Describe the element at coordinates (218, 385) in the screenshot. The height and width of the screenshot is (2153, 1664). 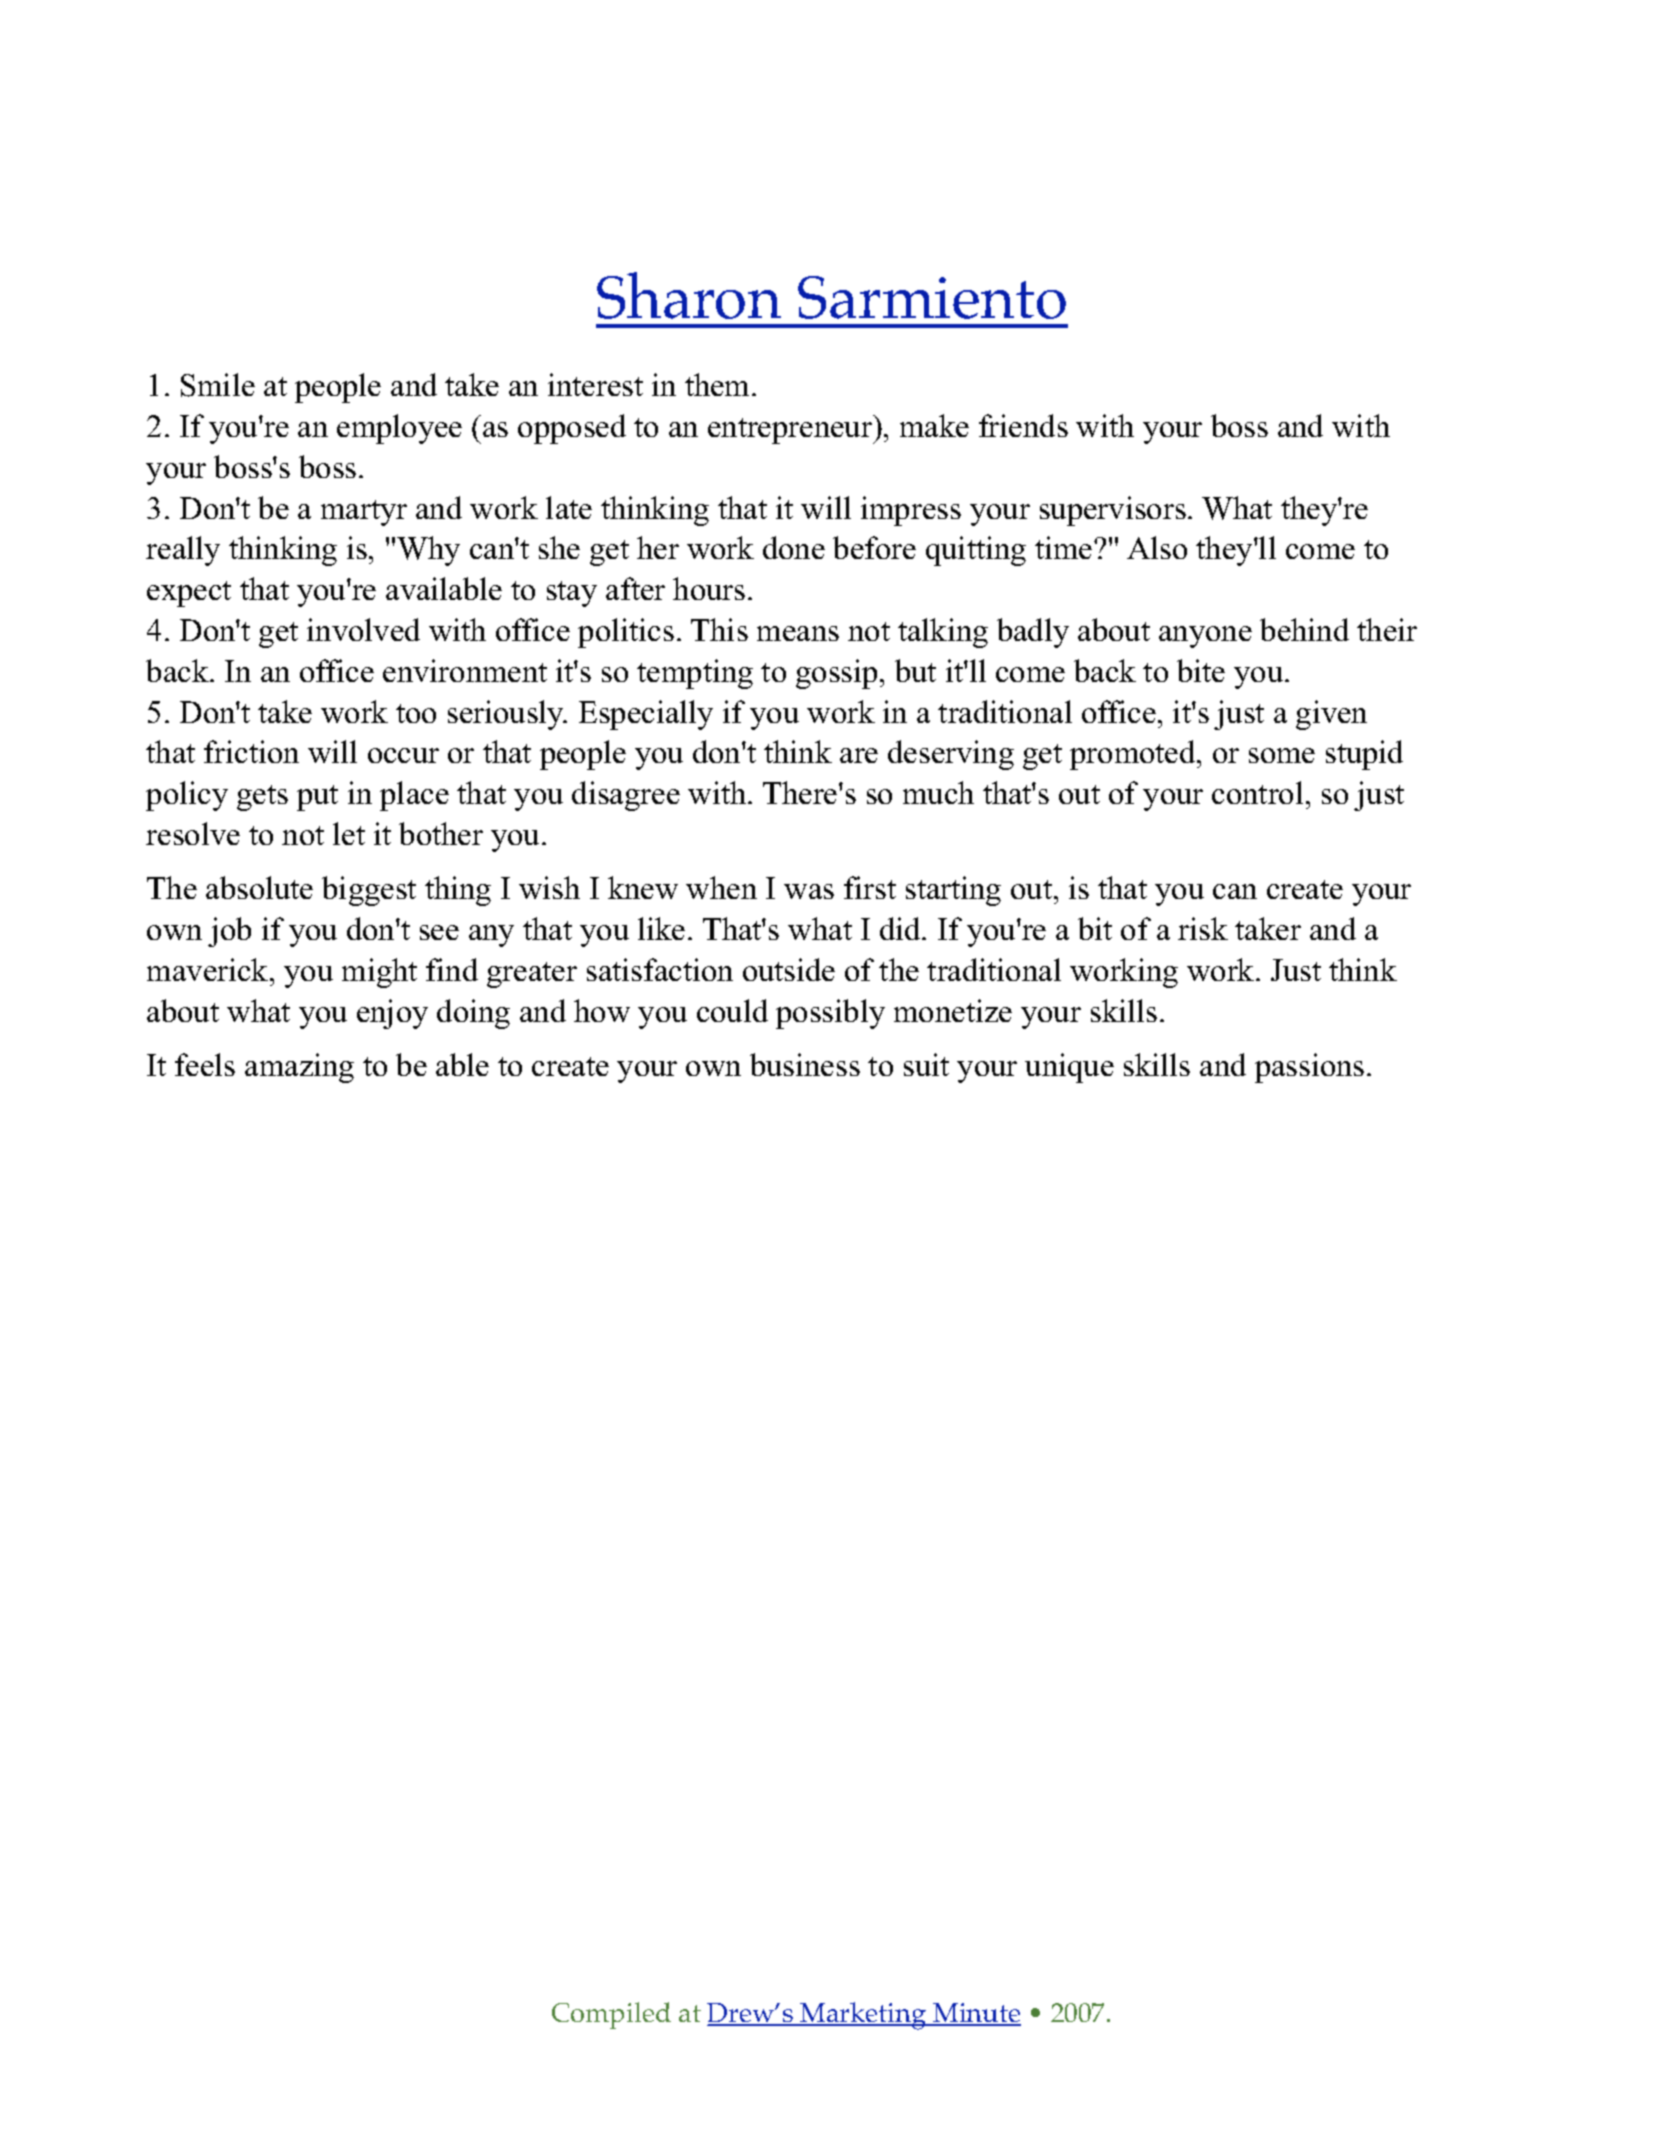
I see `Smile` at that location.
